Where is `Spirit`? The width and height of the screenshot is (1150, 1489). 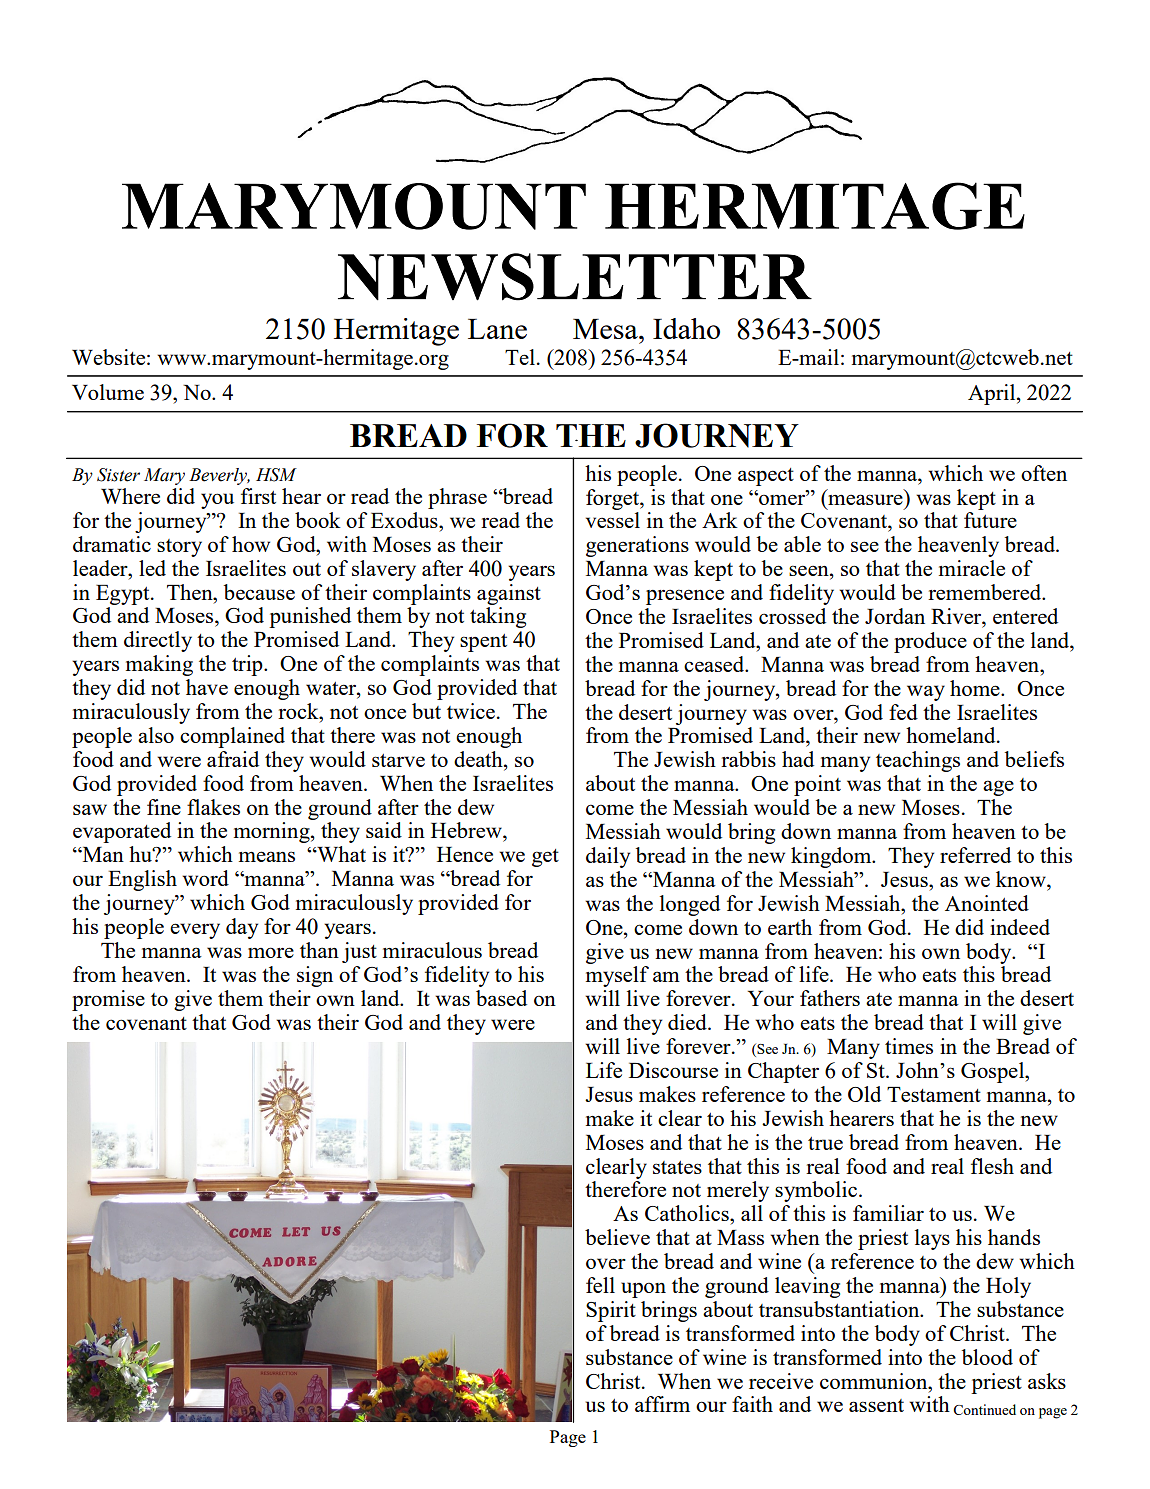
Spirit is located at coordinates (611, 1311).
